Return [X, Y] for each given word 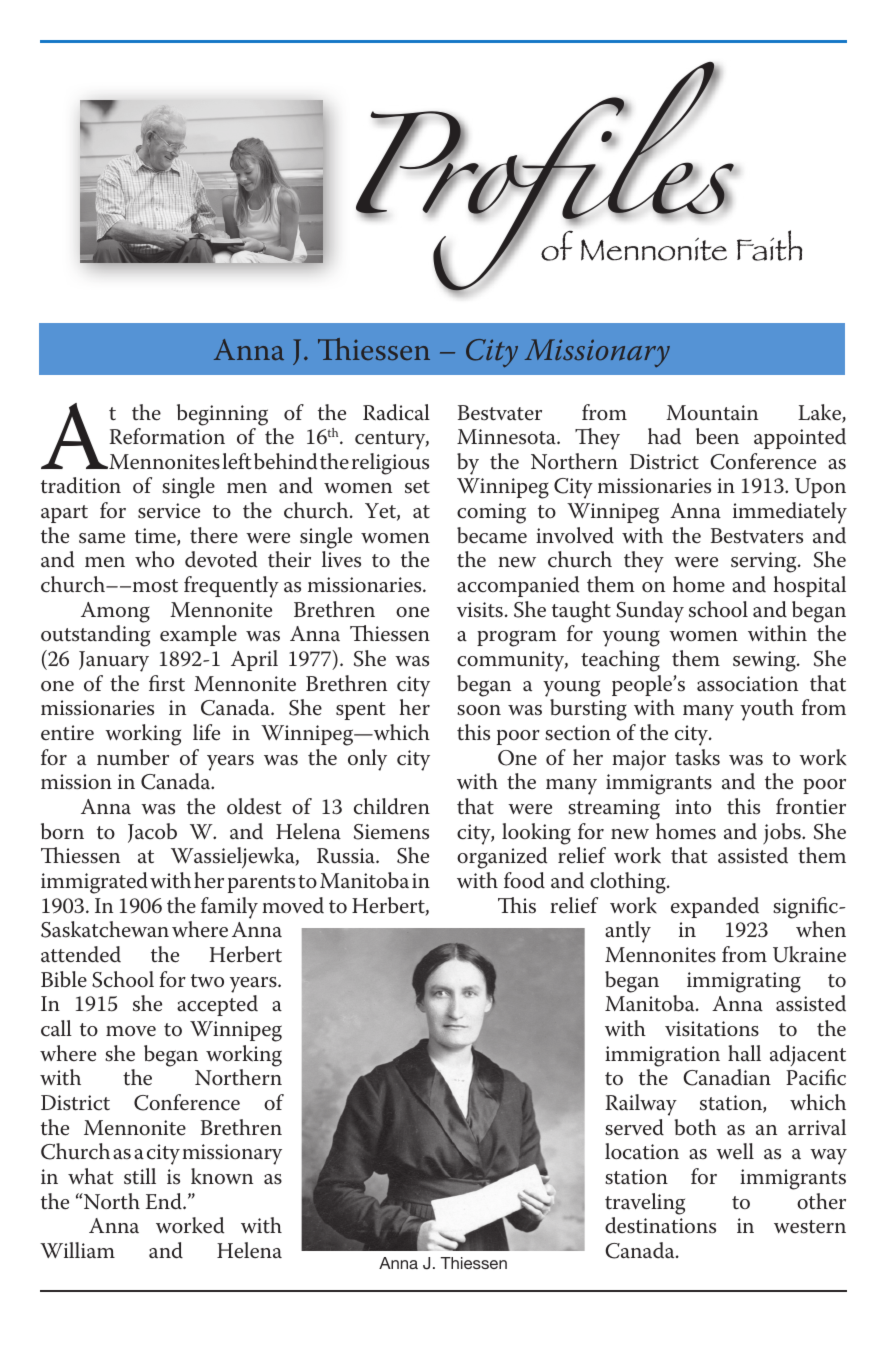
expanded [715, 907]
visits [480, 610]
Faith [769, 245]
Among [115, 612]
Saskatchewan [105, 929]
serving [765, 562]
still [140, 1176]
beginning [222, 415]
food [524, 880]
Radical [396, 412]
